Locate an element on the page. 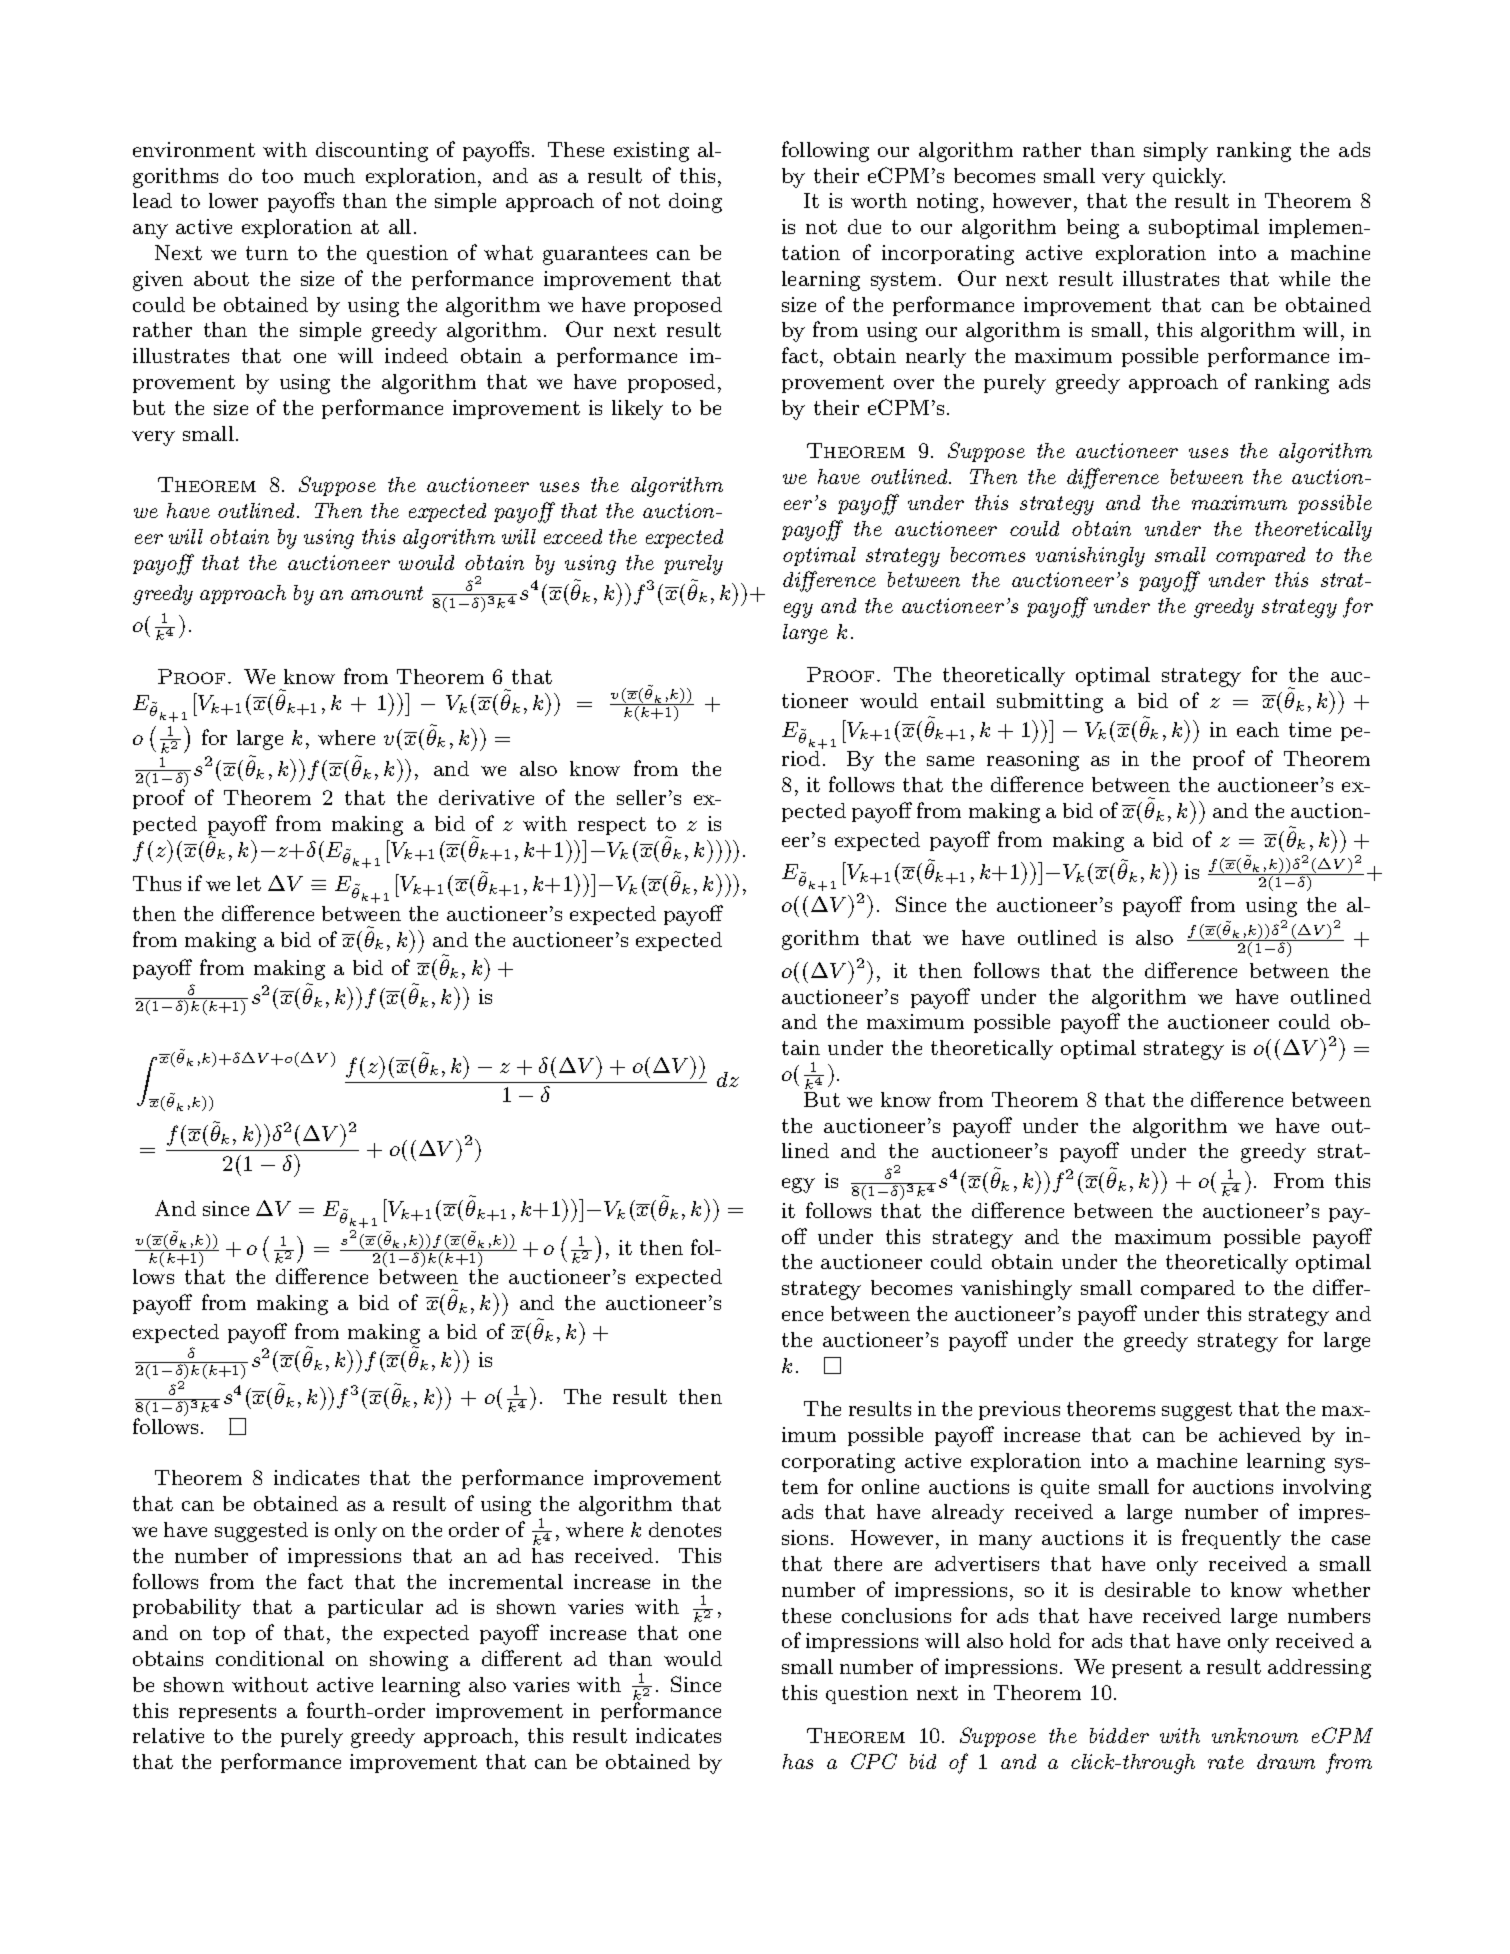  each is located at coordinates (1258, 729).
